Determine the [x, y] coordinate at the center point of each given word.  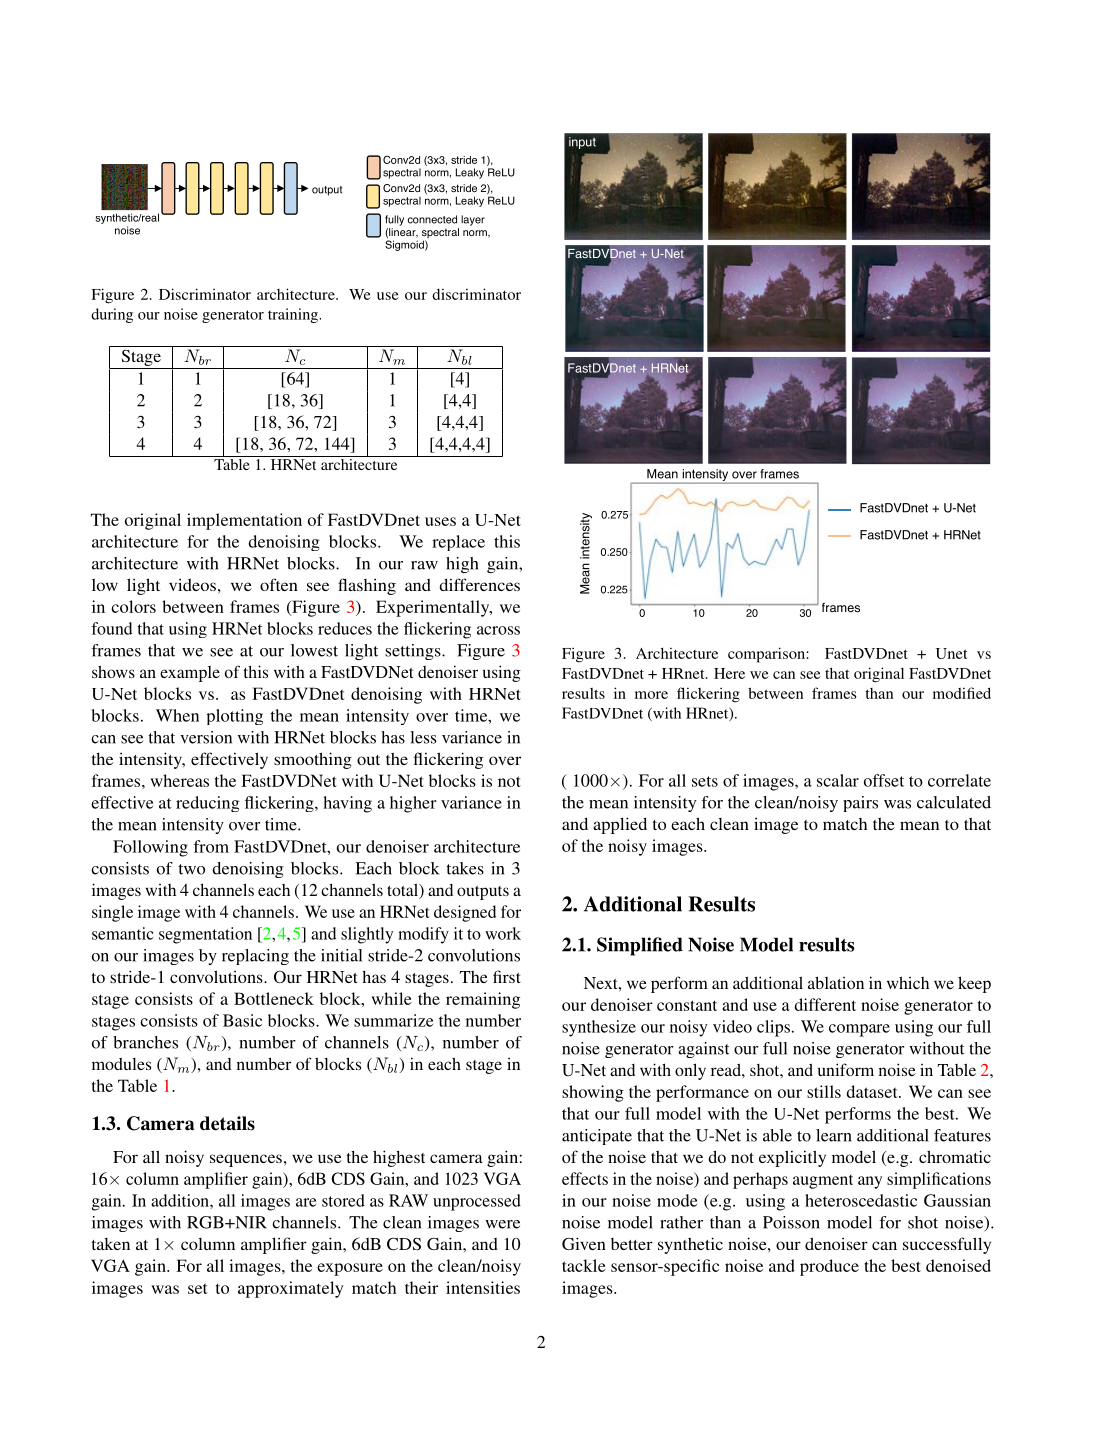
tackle [584, 1265]
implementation [244, 521]
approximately [291, 1289]
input [582, 143]
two [191, 869]
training [294, 315]
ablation [836, 982]
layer [473, 220]
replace [458, 543]
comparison [767, 655]
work [503, 933]
